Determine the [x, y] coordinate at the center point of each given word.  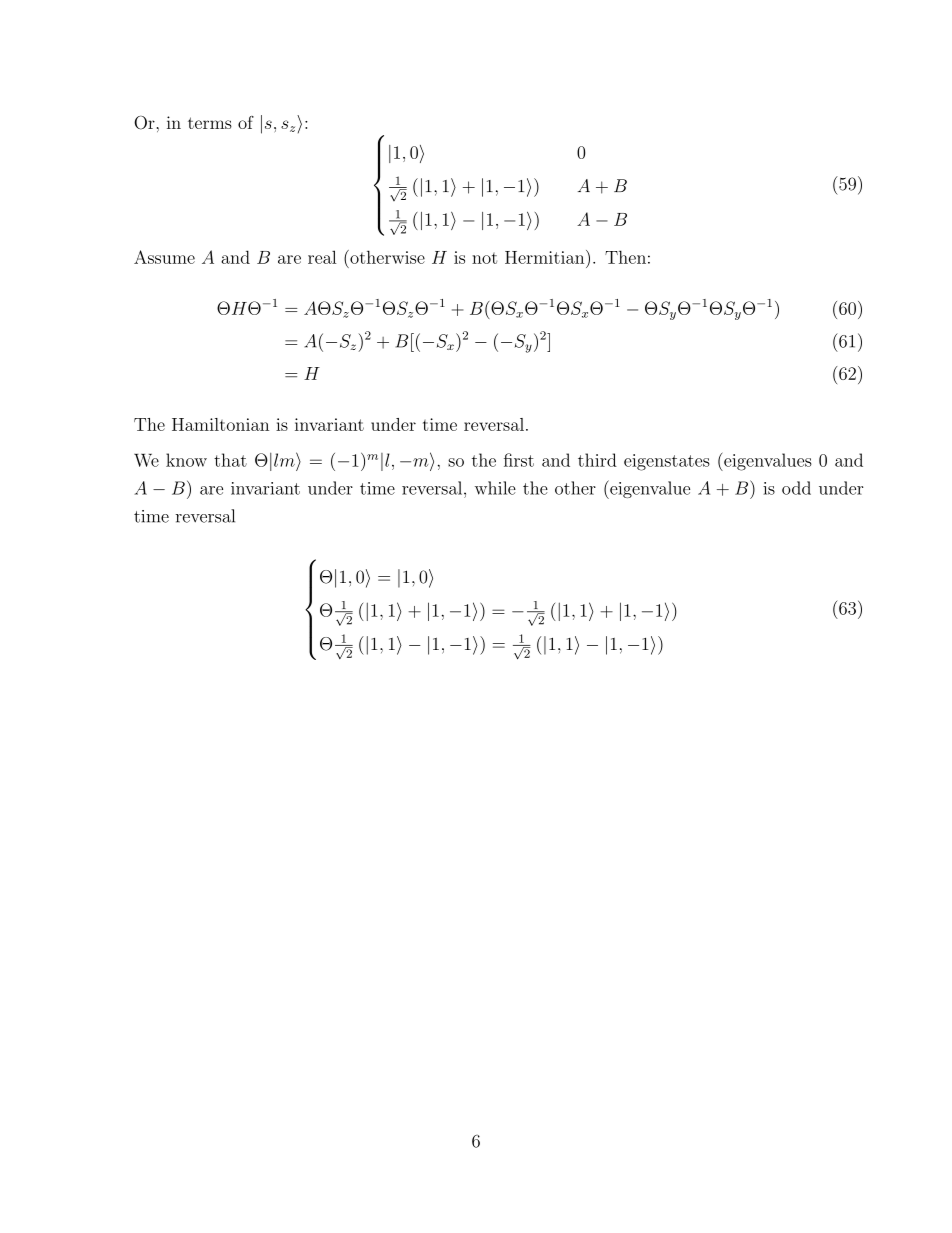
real [322, 257]
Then [625, 257]
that [230, 460]
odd [796, 488]
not [484, 258]
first [519, 460]
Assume [164, 257]
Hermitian [546, 257]
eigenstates [667, 462]
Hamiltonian [220, 424]
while [495, 488]
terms [210, 123]
